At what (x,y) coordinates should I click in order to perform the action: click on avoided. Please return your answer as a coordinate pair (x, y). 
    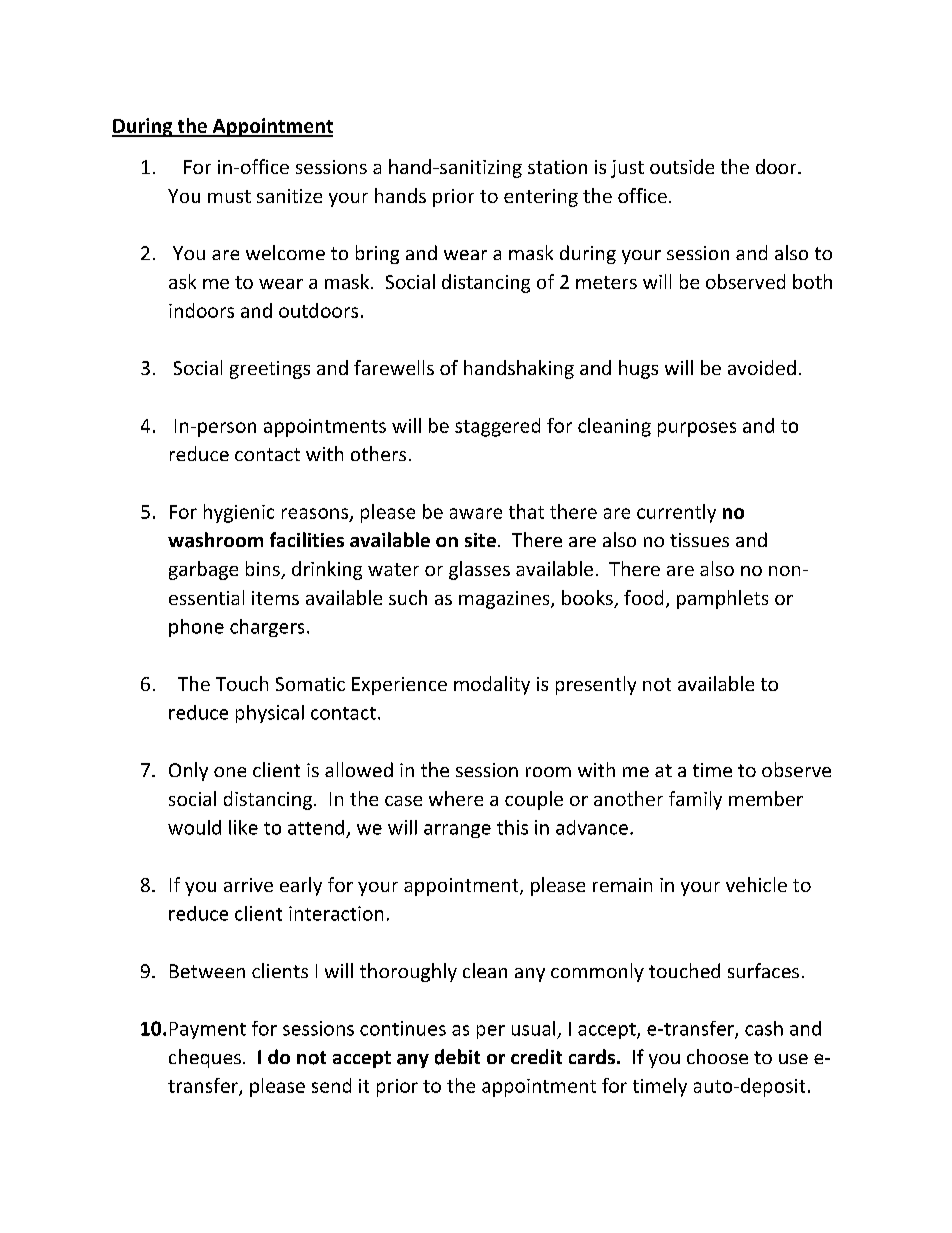
    Looking at the image, I should click on (762, 367).
